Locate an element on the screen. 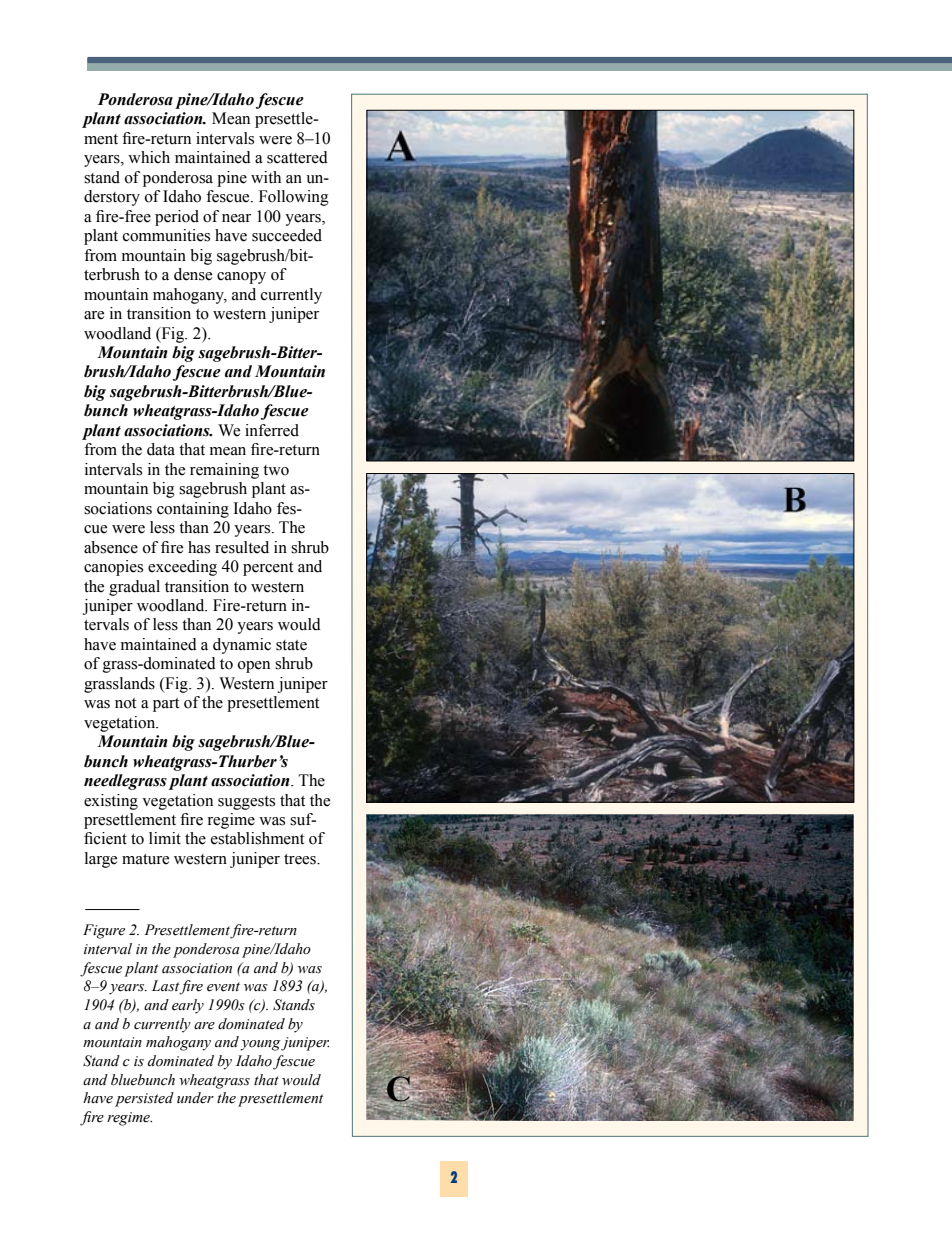 Image resolution: width=952 pixels, height=1233 pixels. exceeding is located at coordinates (182, 568).
